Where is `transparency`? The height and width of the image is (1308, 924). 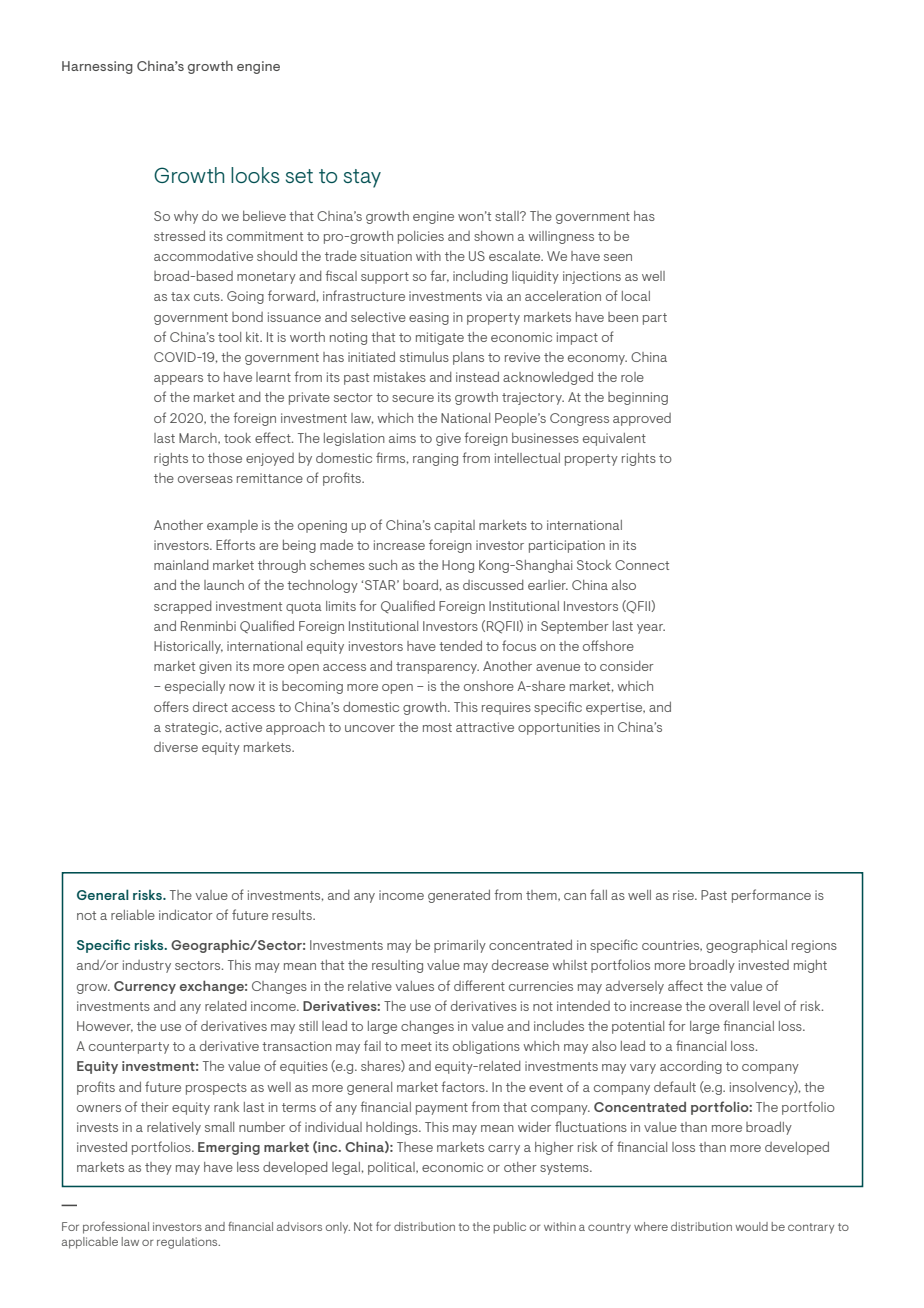 transparency is located at coordinates (437, 668).
